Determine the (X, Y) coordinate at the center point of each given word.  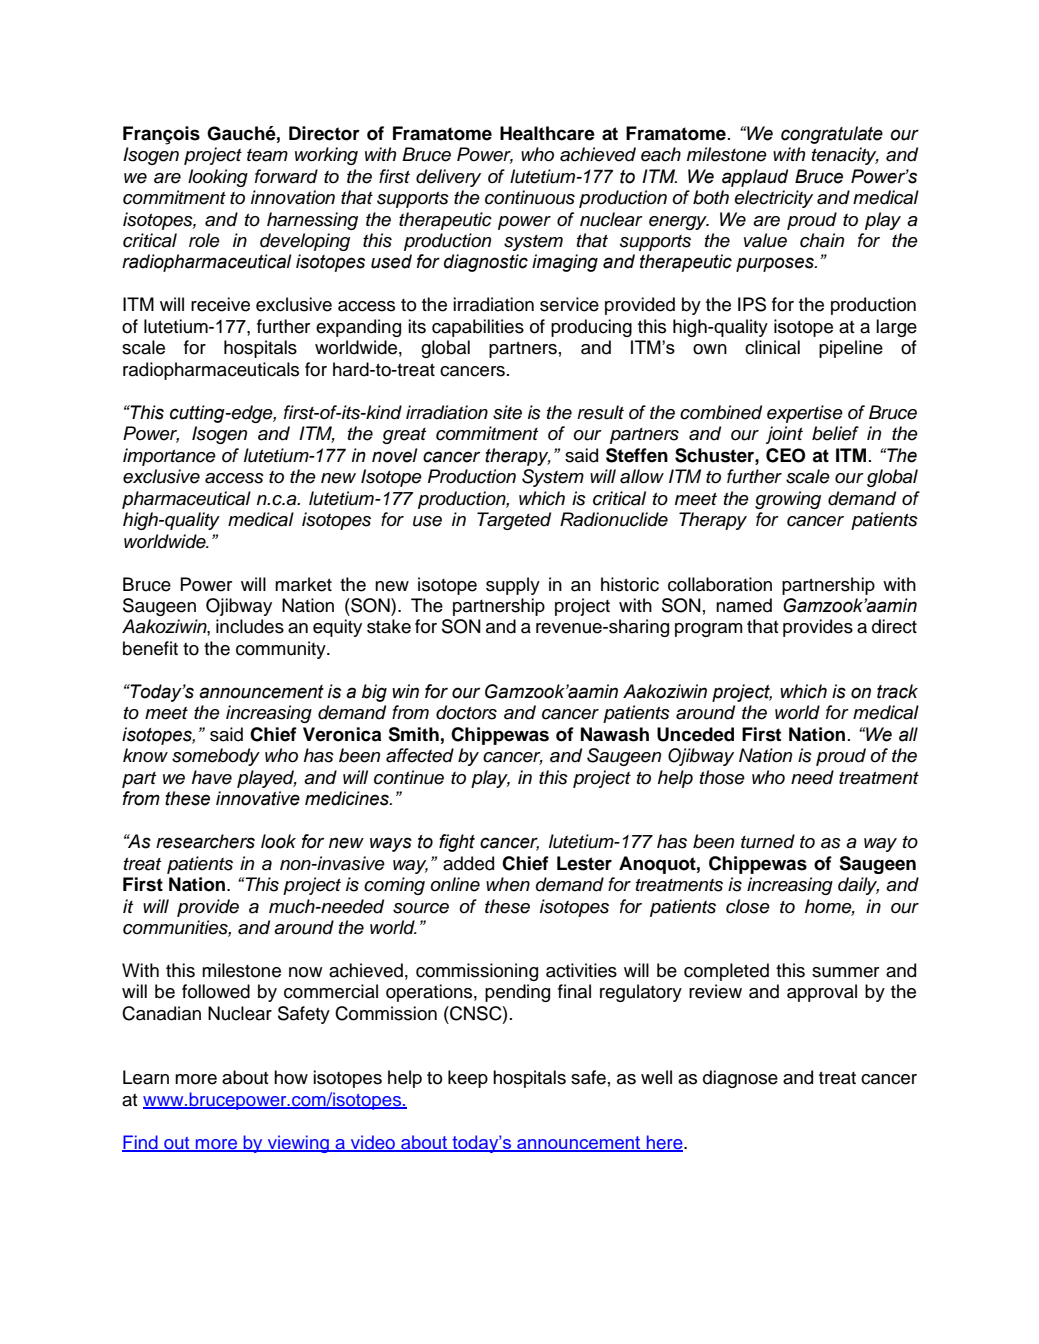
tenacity (845, 156)
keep (468, 1079)
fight (457, 843)
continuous (530, 197)
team (267, 155)
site (507, 412)
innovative (258, 798)
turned (768, 841)
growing (788, 500)
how (291, 1077)
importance (169, 457)
